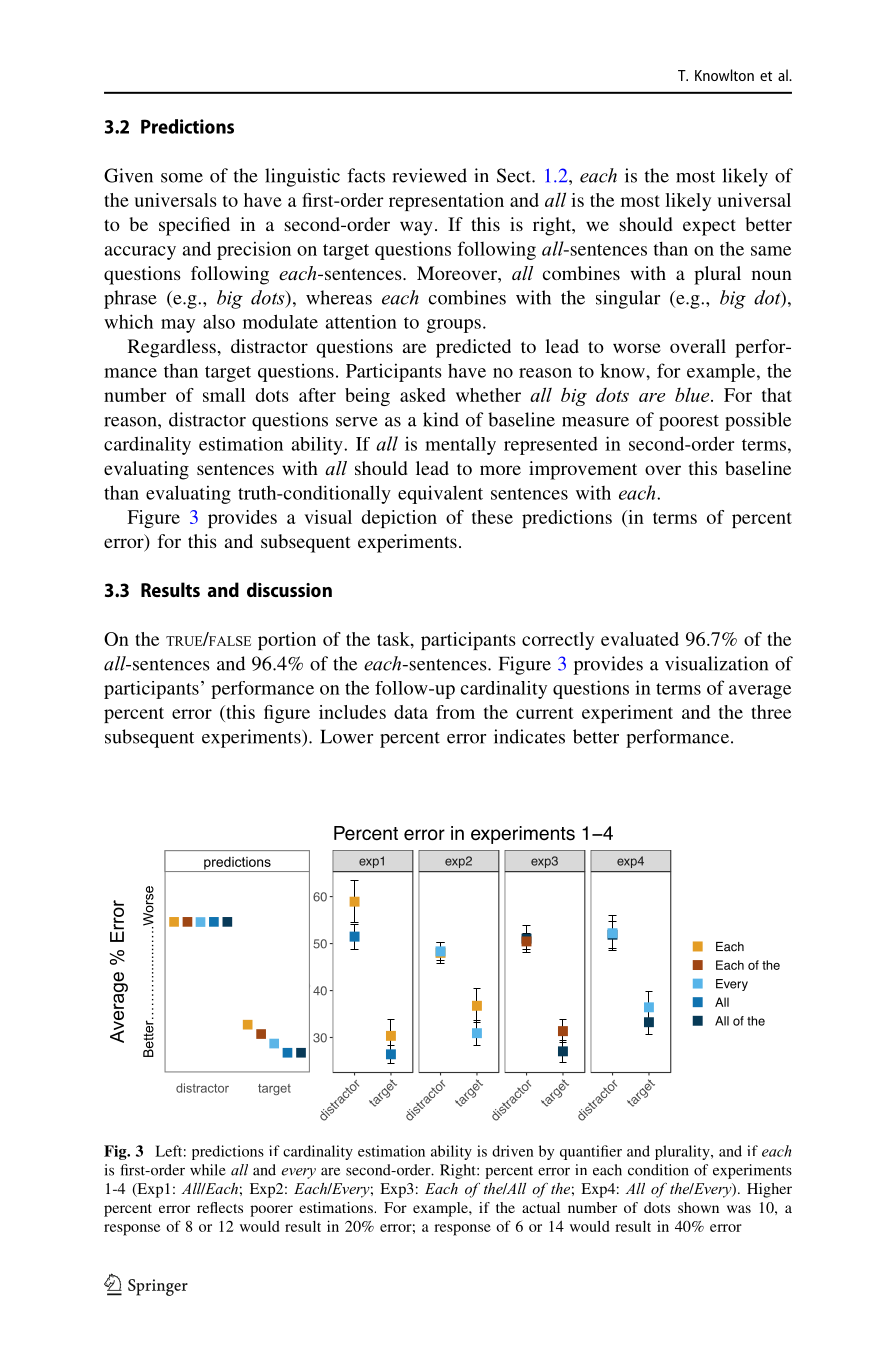  What do you see at coordinates (208, 1170) in the image?
I see `while` at bounding box center [208, 1170].
